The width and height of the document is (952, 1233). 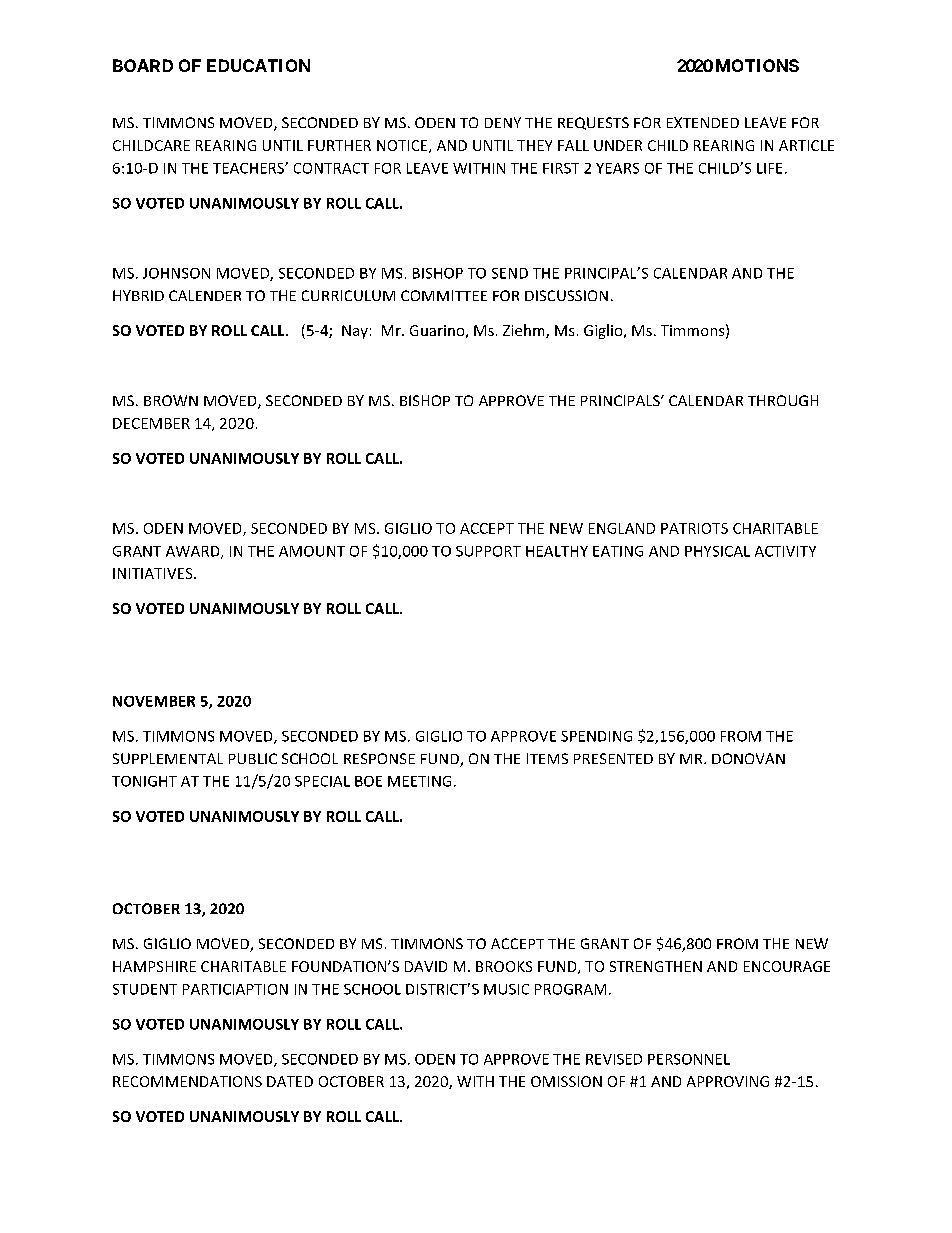 I want to click on BROWN, so click(x=171, y=400).
